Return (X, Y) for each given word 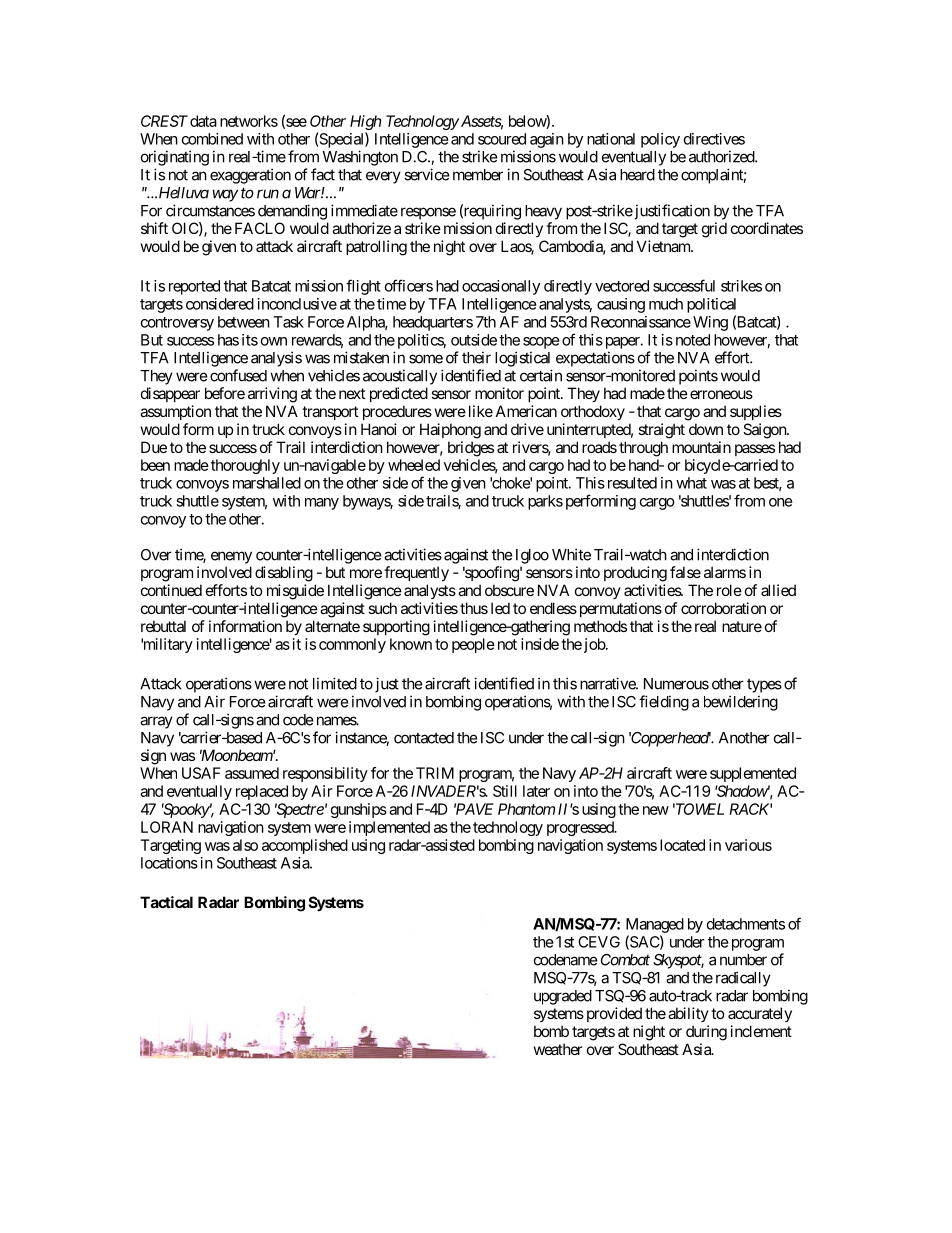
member (478, 175)
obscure (509, 590)
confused (238, 375)
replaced (262, 792)
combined (212, 139)
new (656, 810)
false (685, 572)
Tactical (166, 902)
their (476, 357)
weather (558, 1049)
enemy (231, 557)
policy (660, 140)
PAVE (473, 809)
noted (693, 340)
